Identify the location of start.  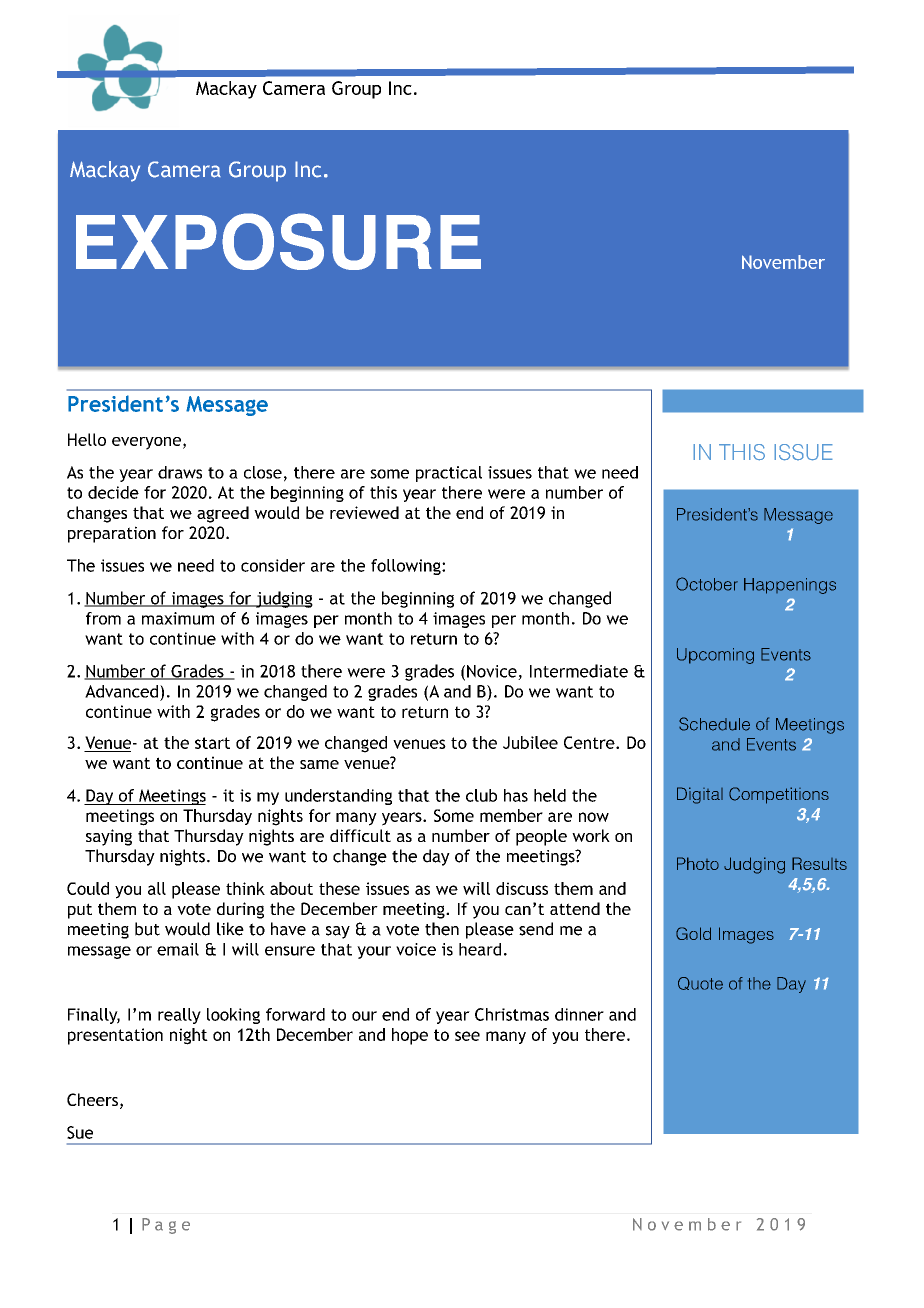
(212, 743).
